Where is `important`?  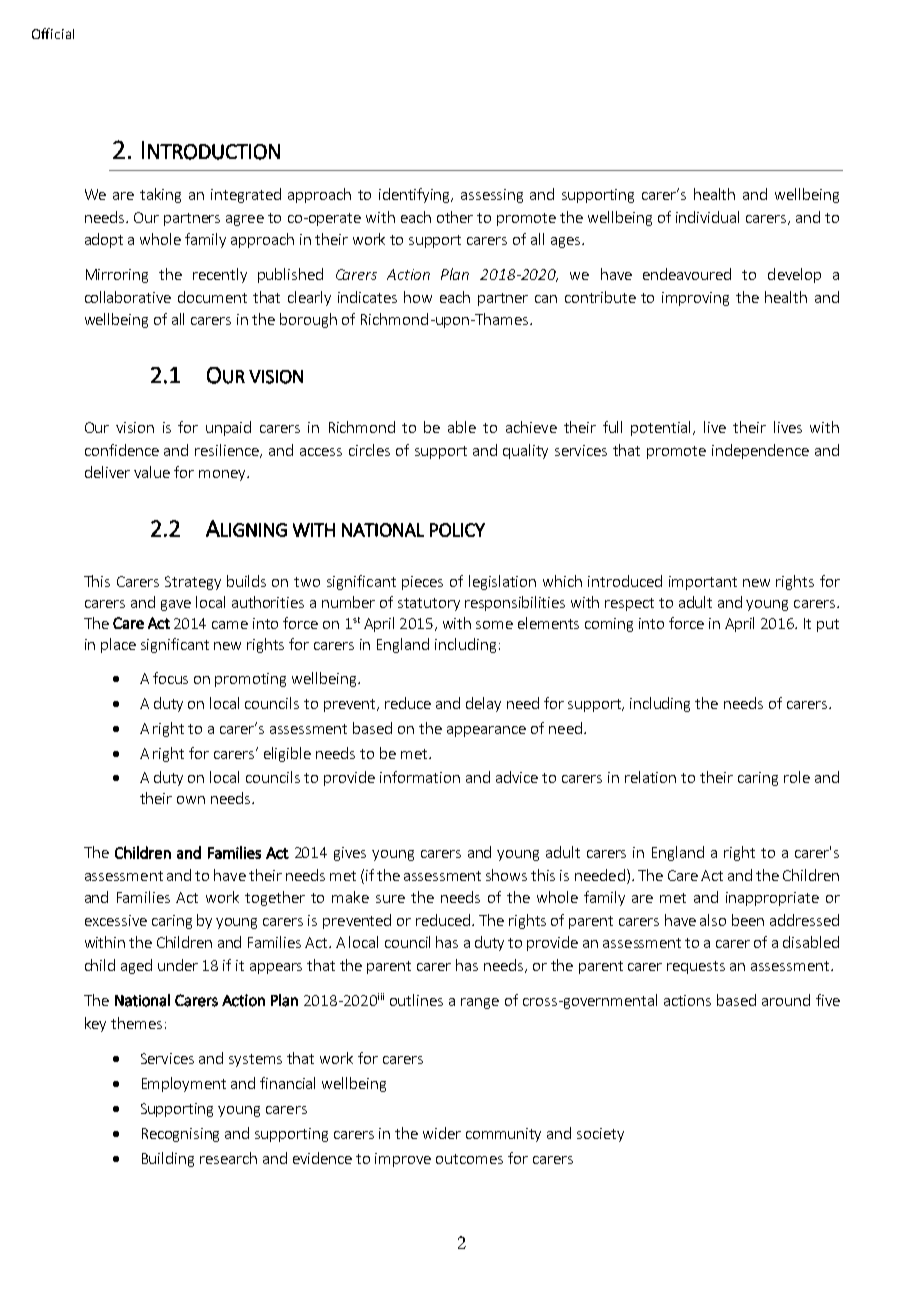
important is located at coordinates (703, 583).
